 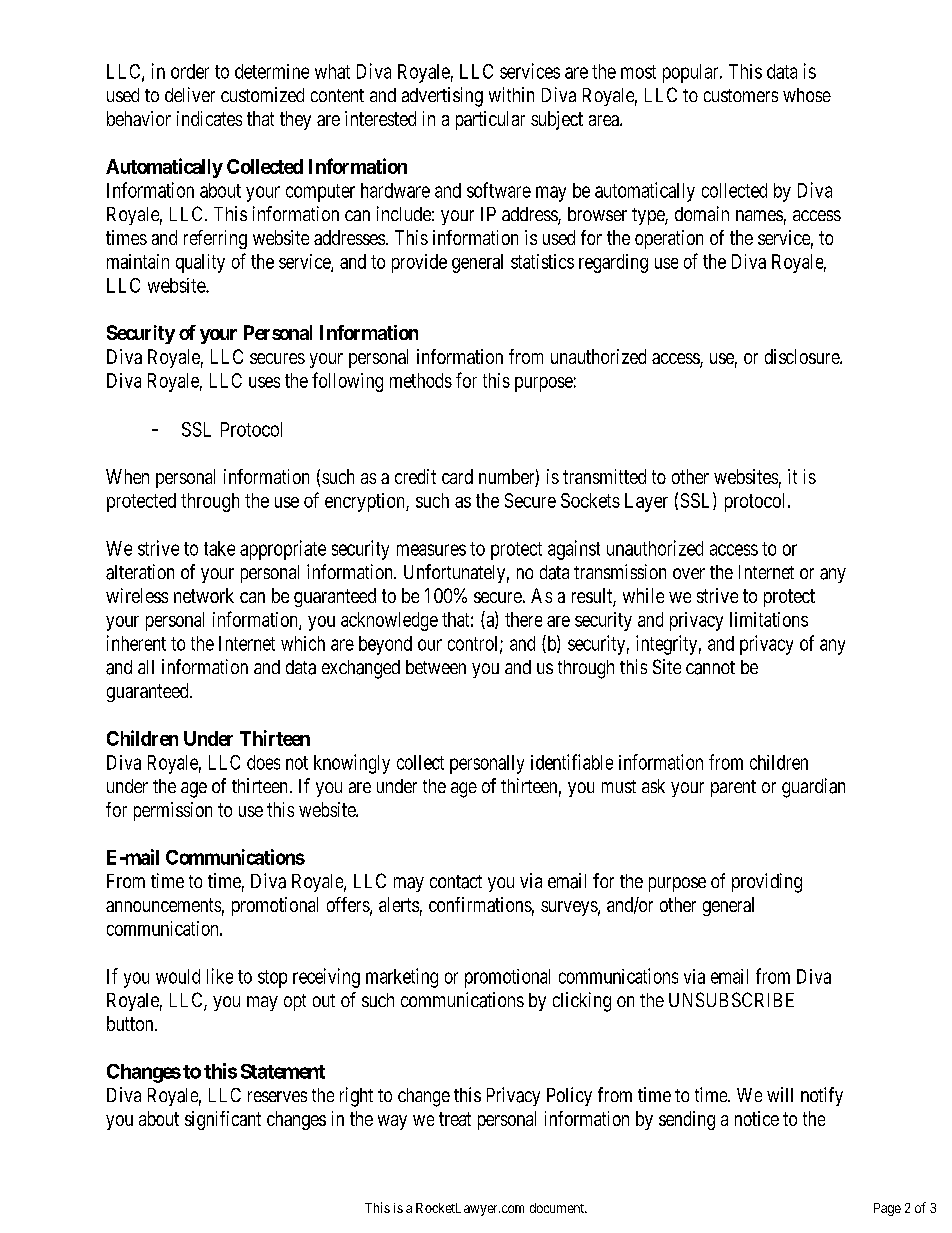 I want to click on contact, so click(x=456, y=882).
